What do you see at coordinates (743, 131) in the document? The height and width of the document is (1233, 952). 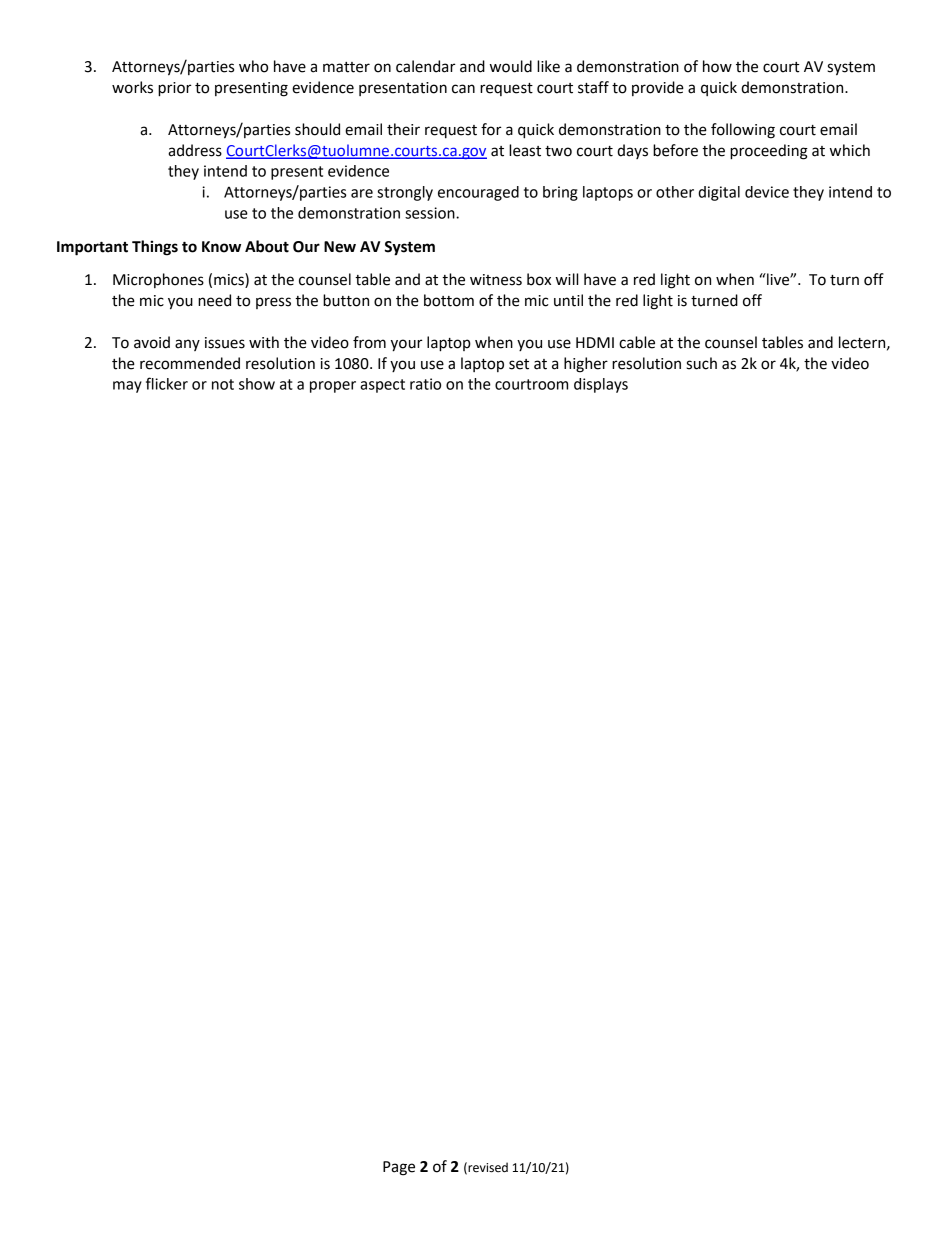 I see `following` at bounding box center [743, 131].
